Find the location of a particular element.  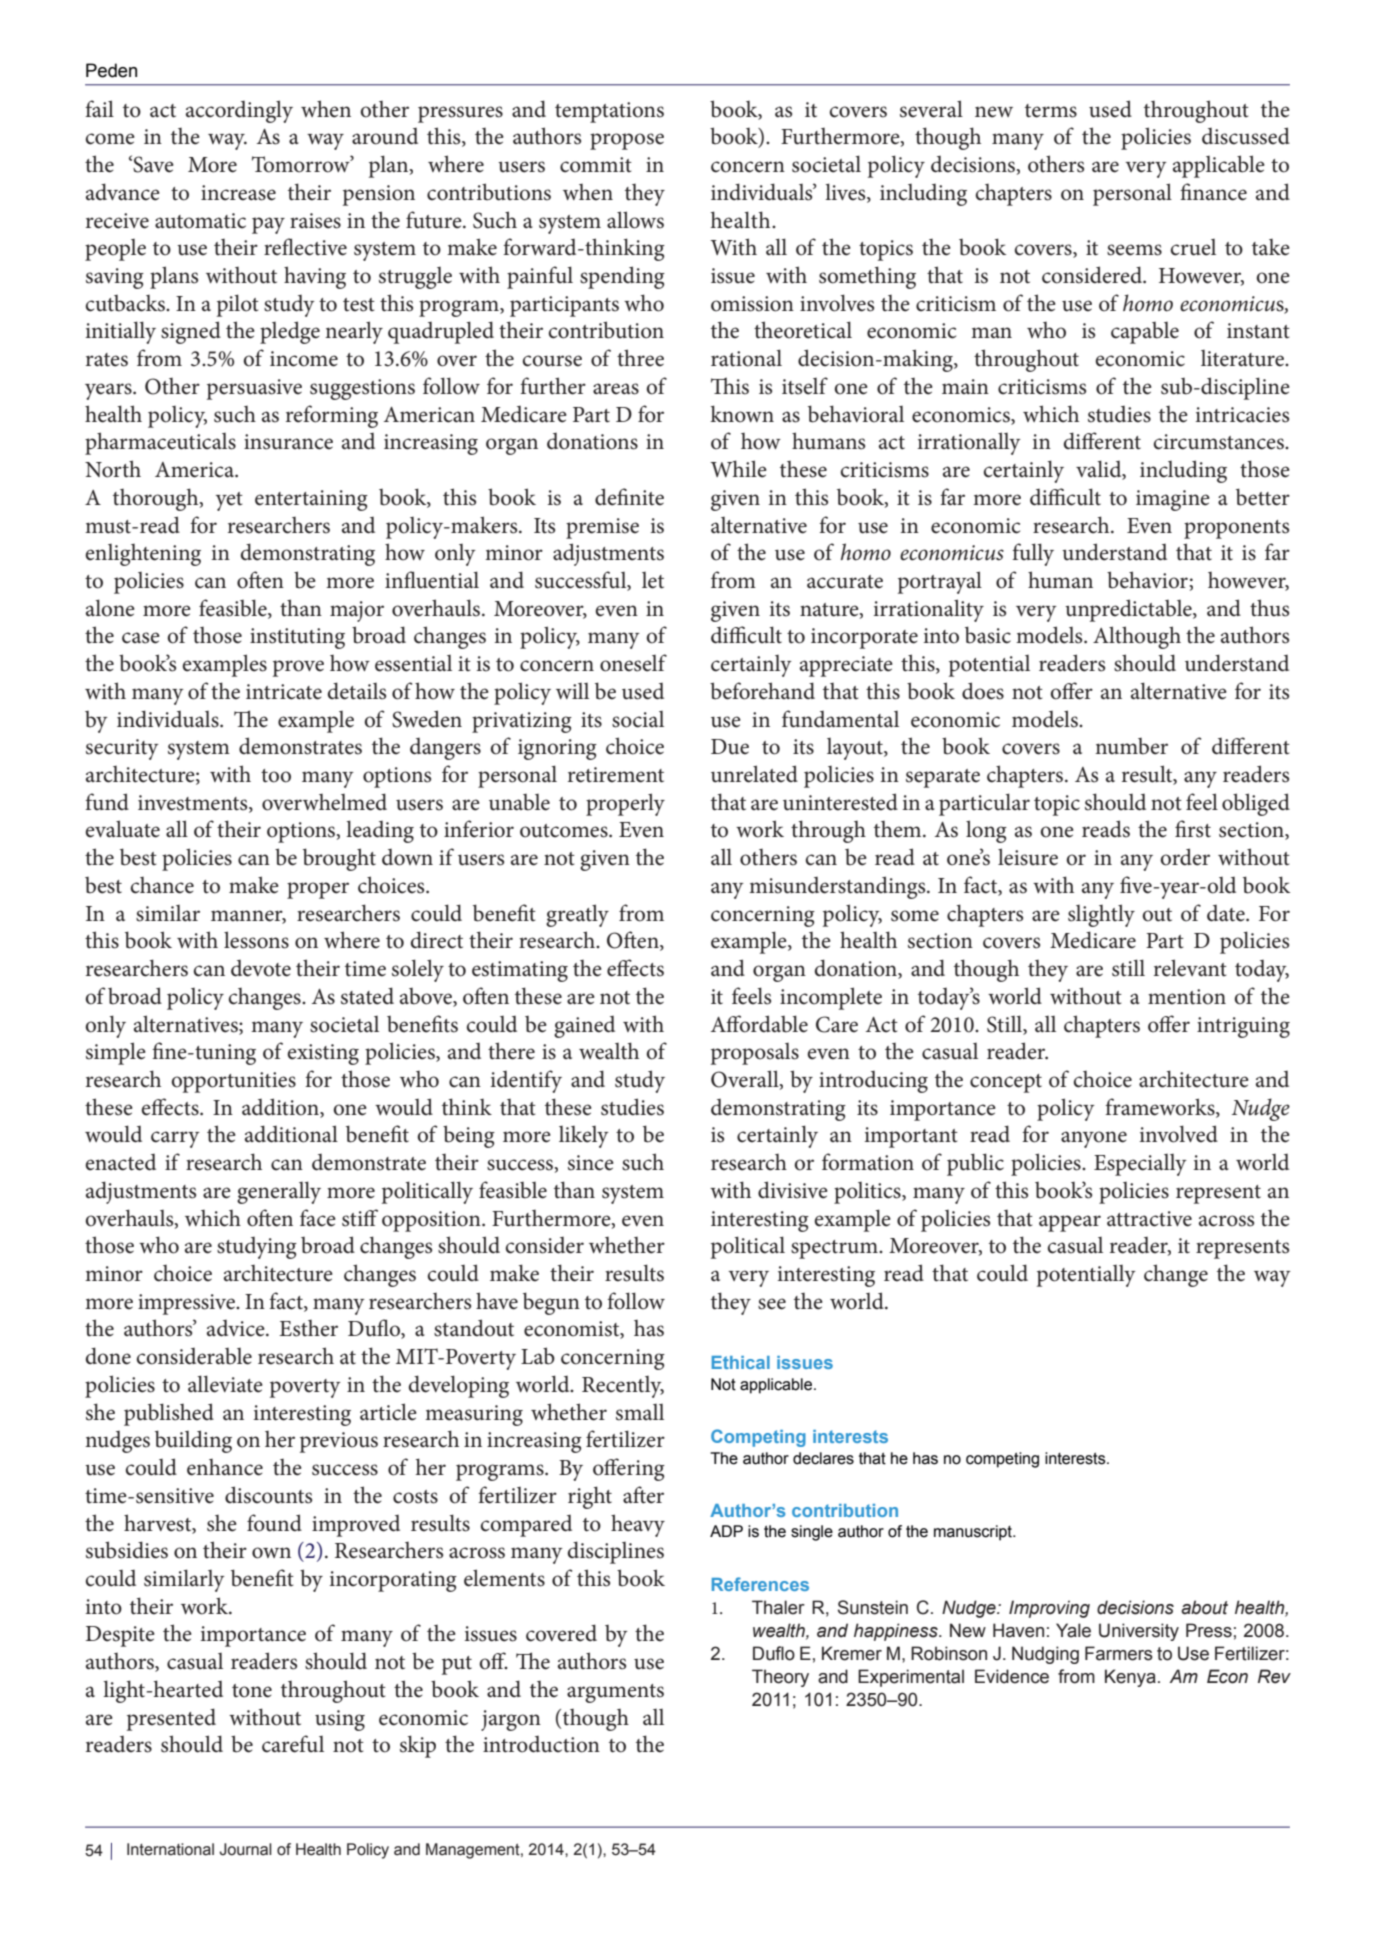

Journal is located at coordinates (245, 1849).
